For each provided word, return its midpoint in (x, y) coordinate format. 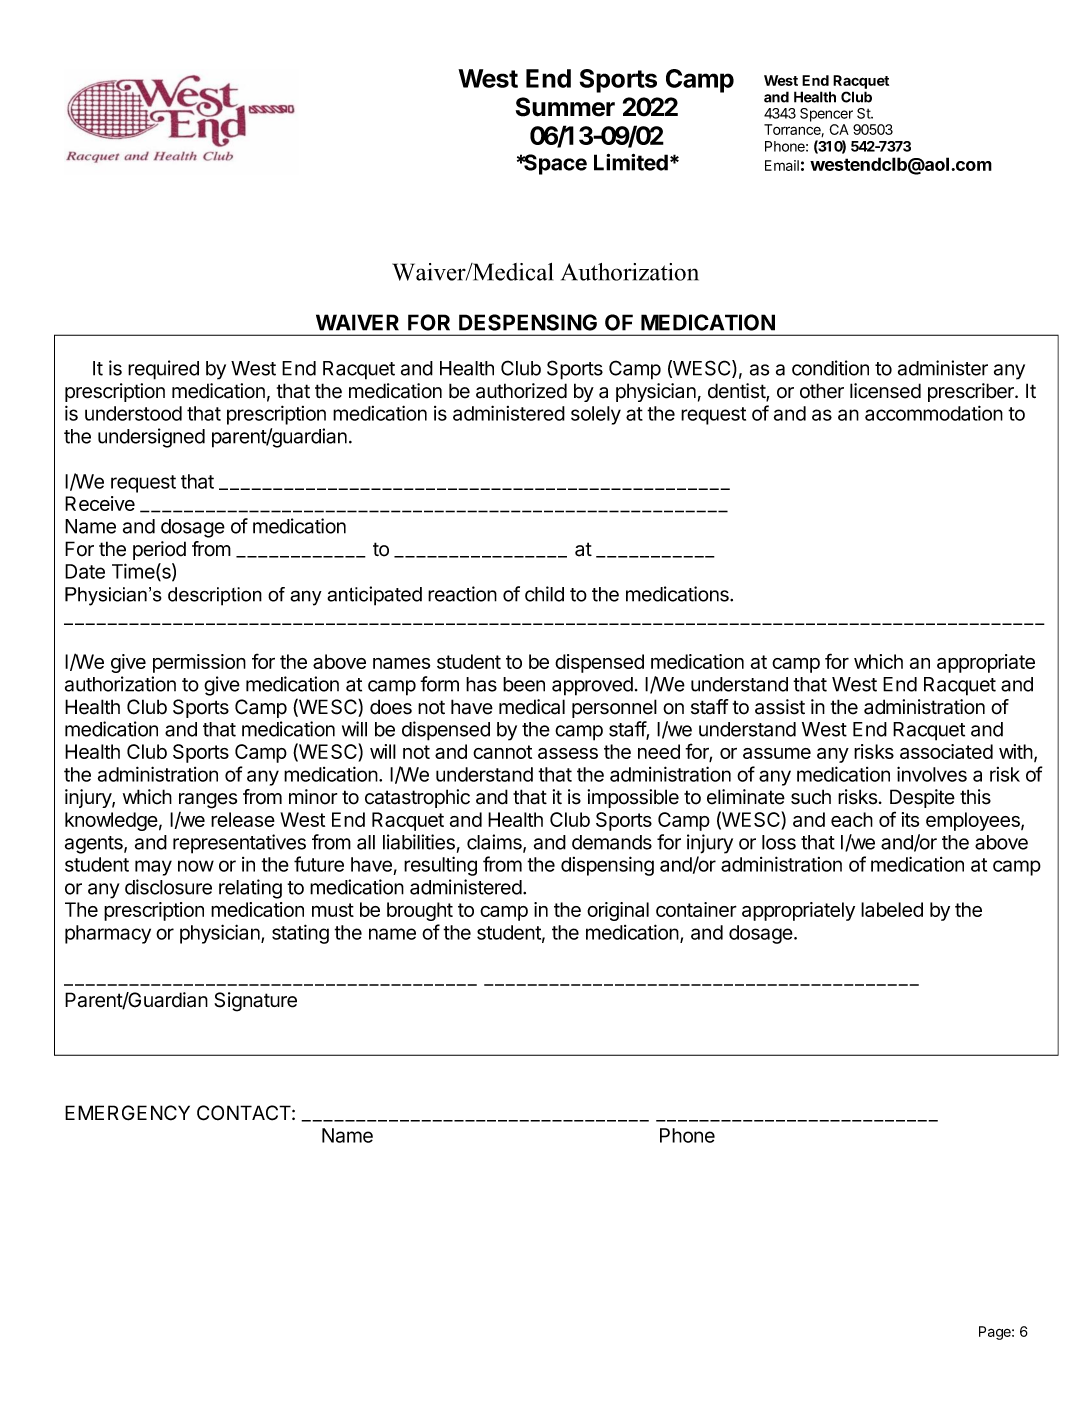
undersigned (151, 438)
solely (596, 415)
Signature (255, 1002)
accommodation (934, 413)
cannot (502, 752)
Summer (565, 107)
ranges (208, 801)
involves (932, 774)
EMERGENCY (127, 1113)
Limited (631, 162)
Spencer (826, 115)
